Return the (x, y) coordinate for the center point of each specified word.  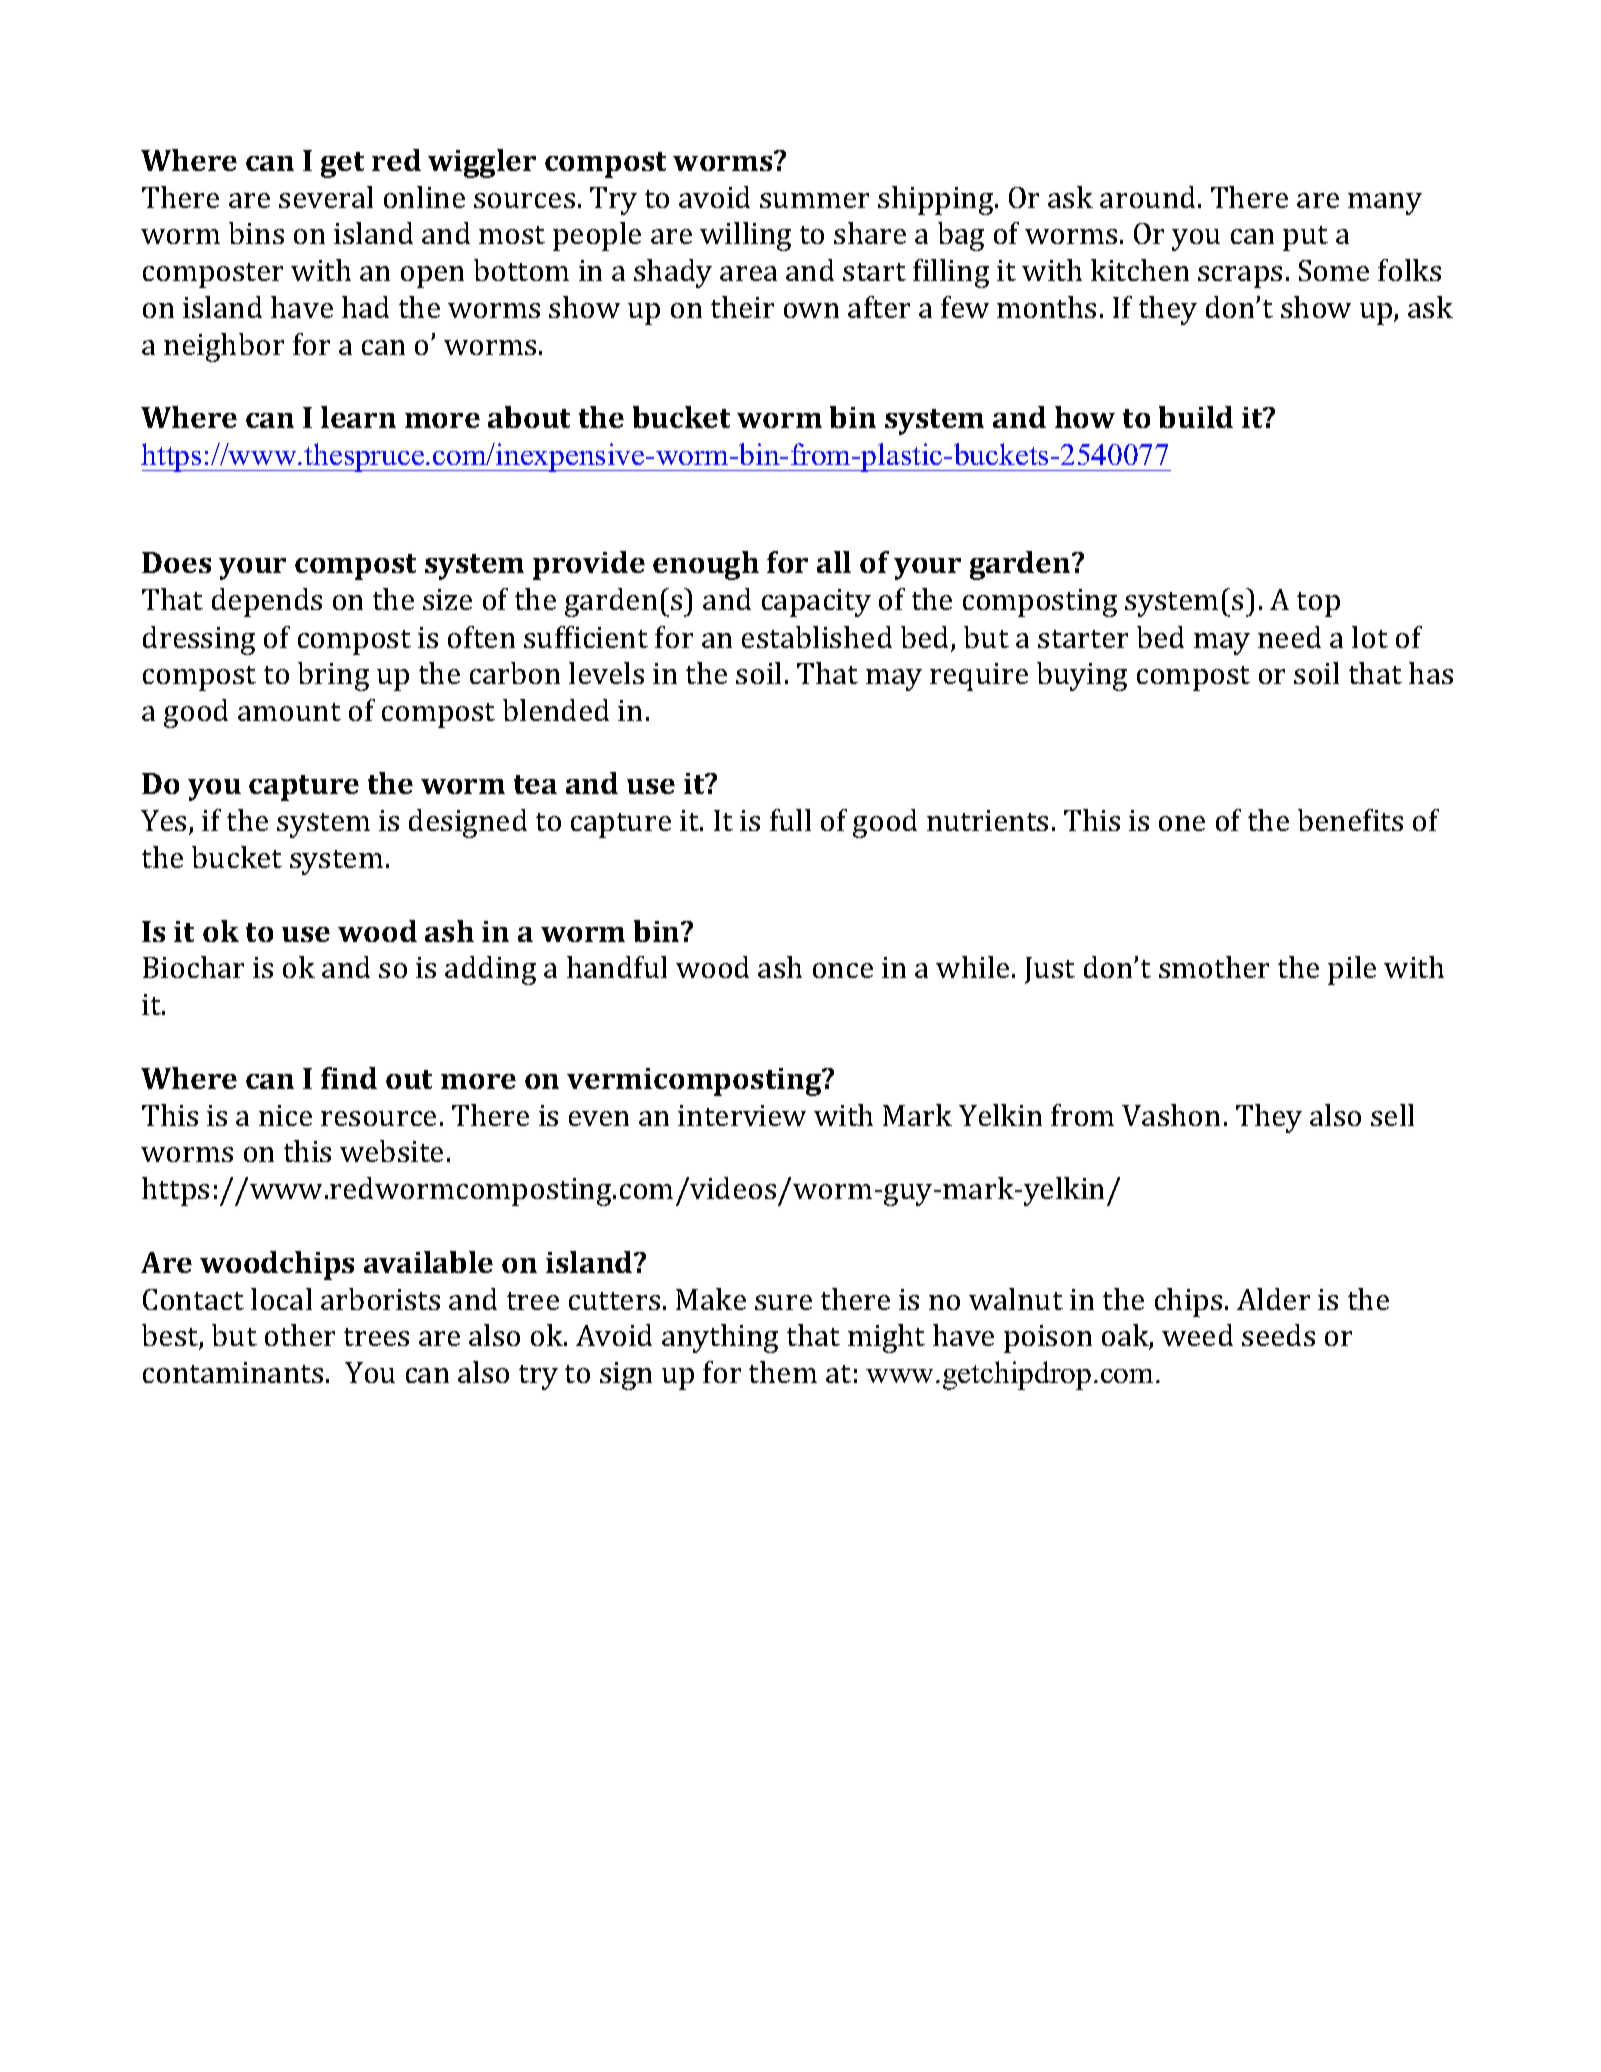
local (281, 1299)
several (326, 197)
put (1305, 238)
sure (783, 1302)
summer (814, 200)
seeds (1278, 1335)
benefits (1350, 820)
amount (289, 712)
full (790, 820)
